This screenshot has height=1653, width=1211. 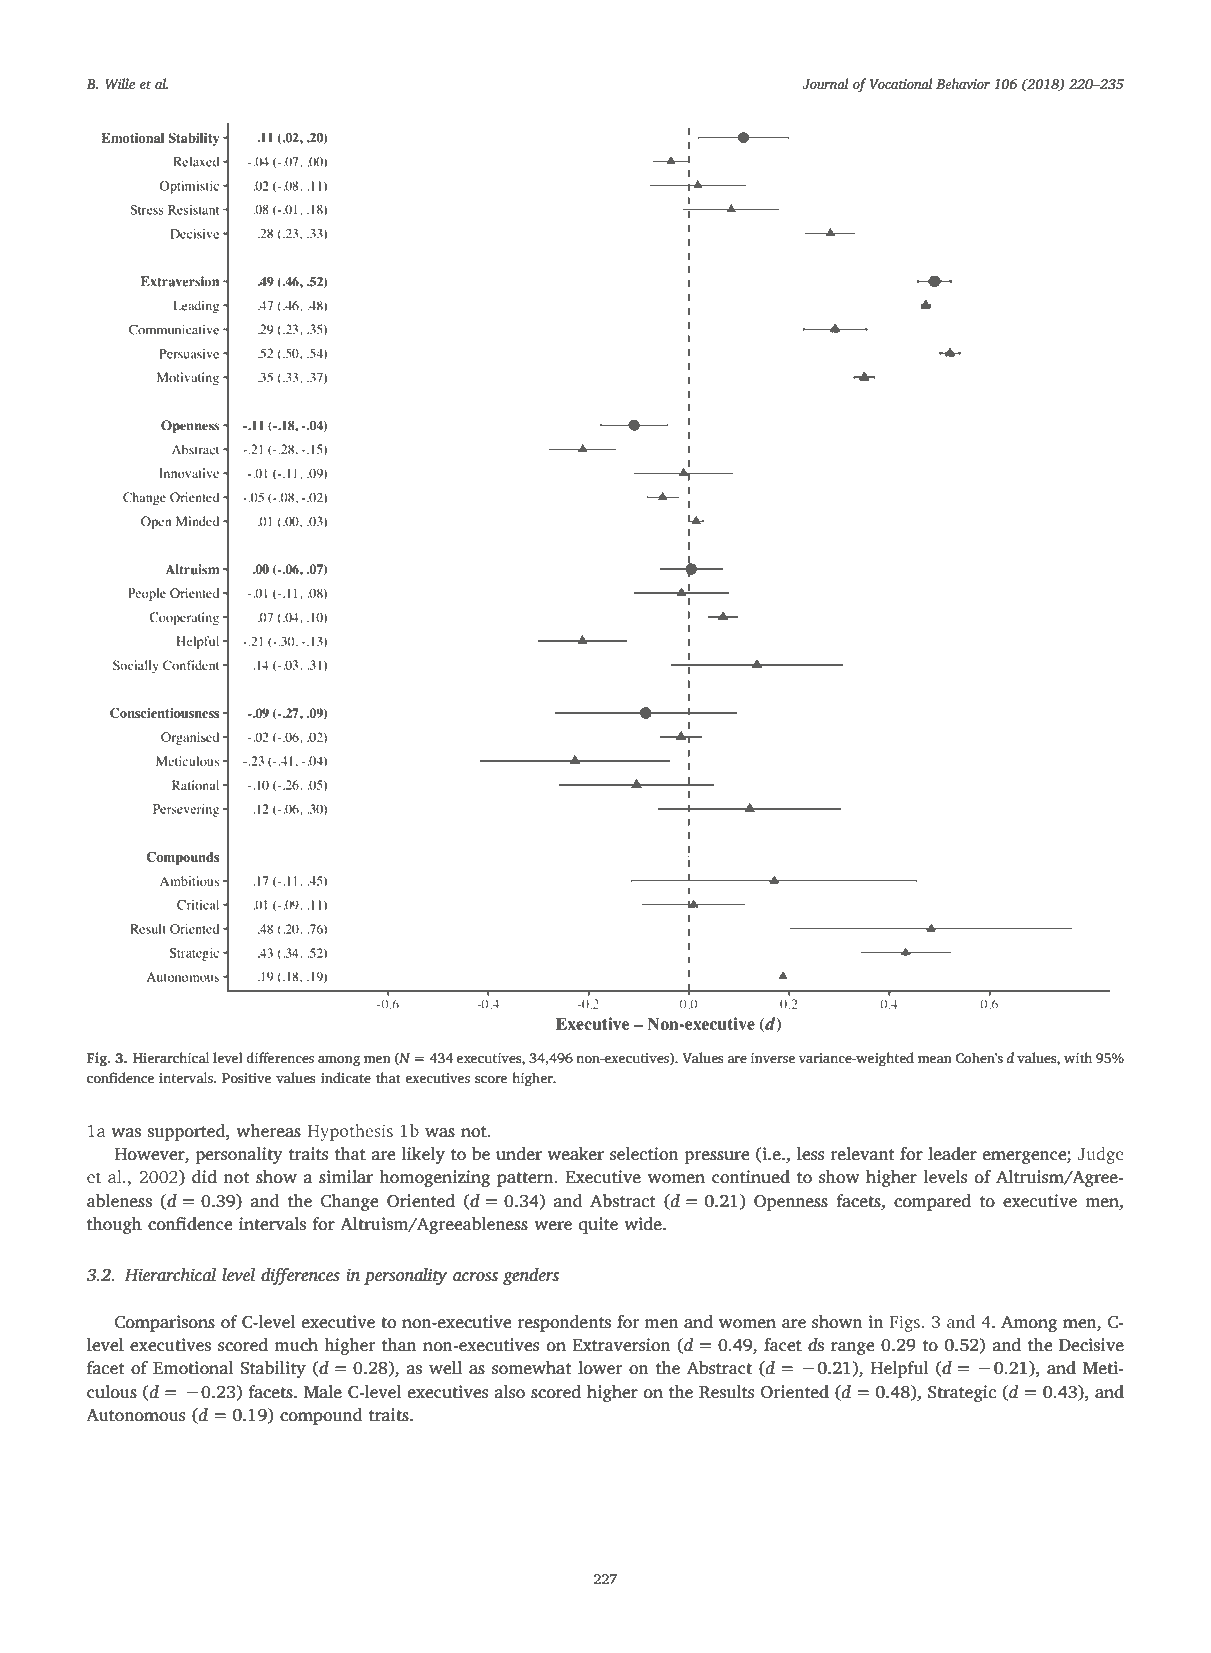 I want to click on Emotional, so click(x=193, y=1368).
